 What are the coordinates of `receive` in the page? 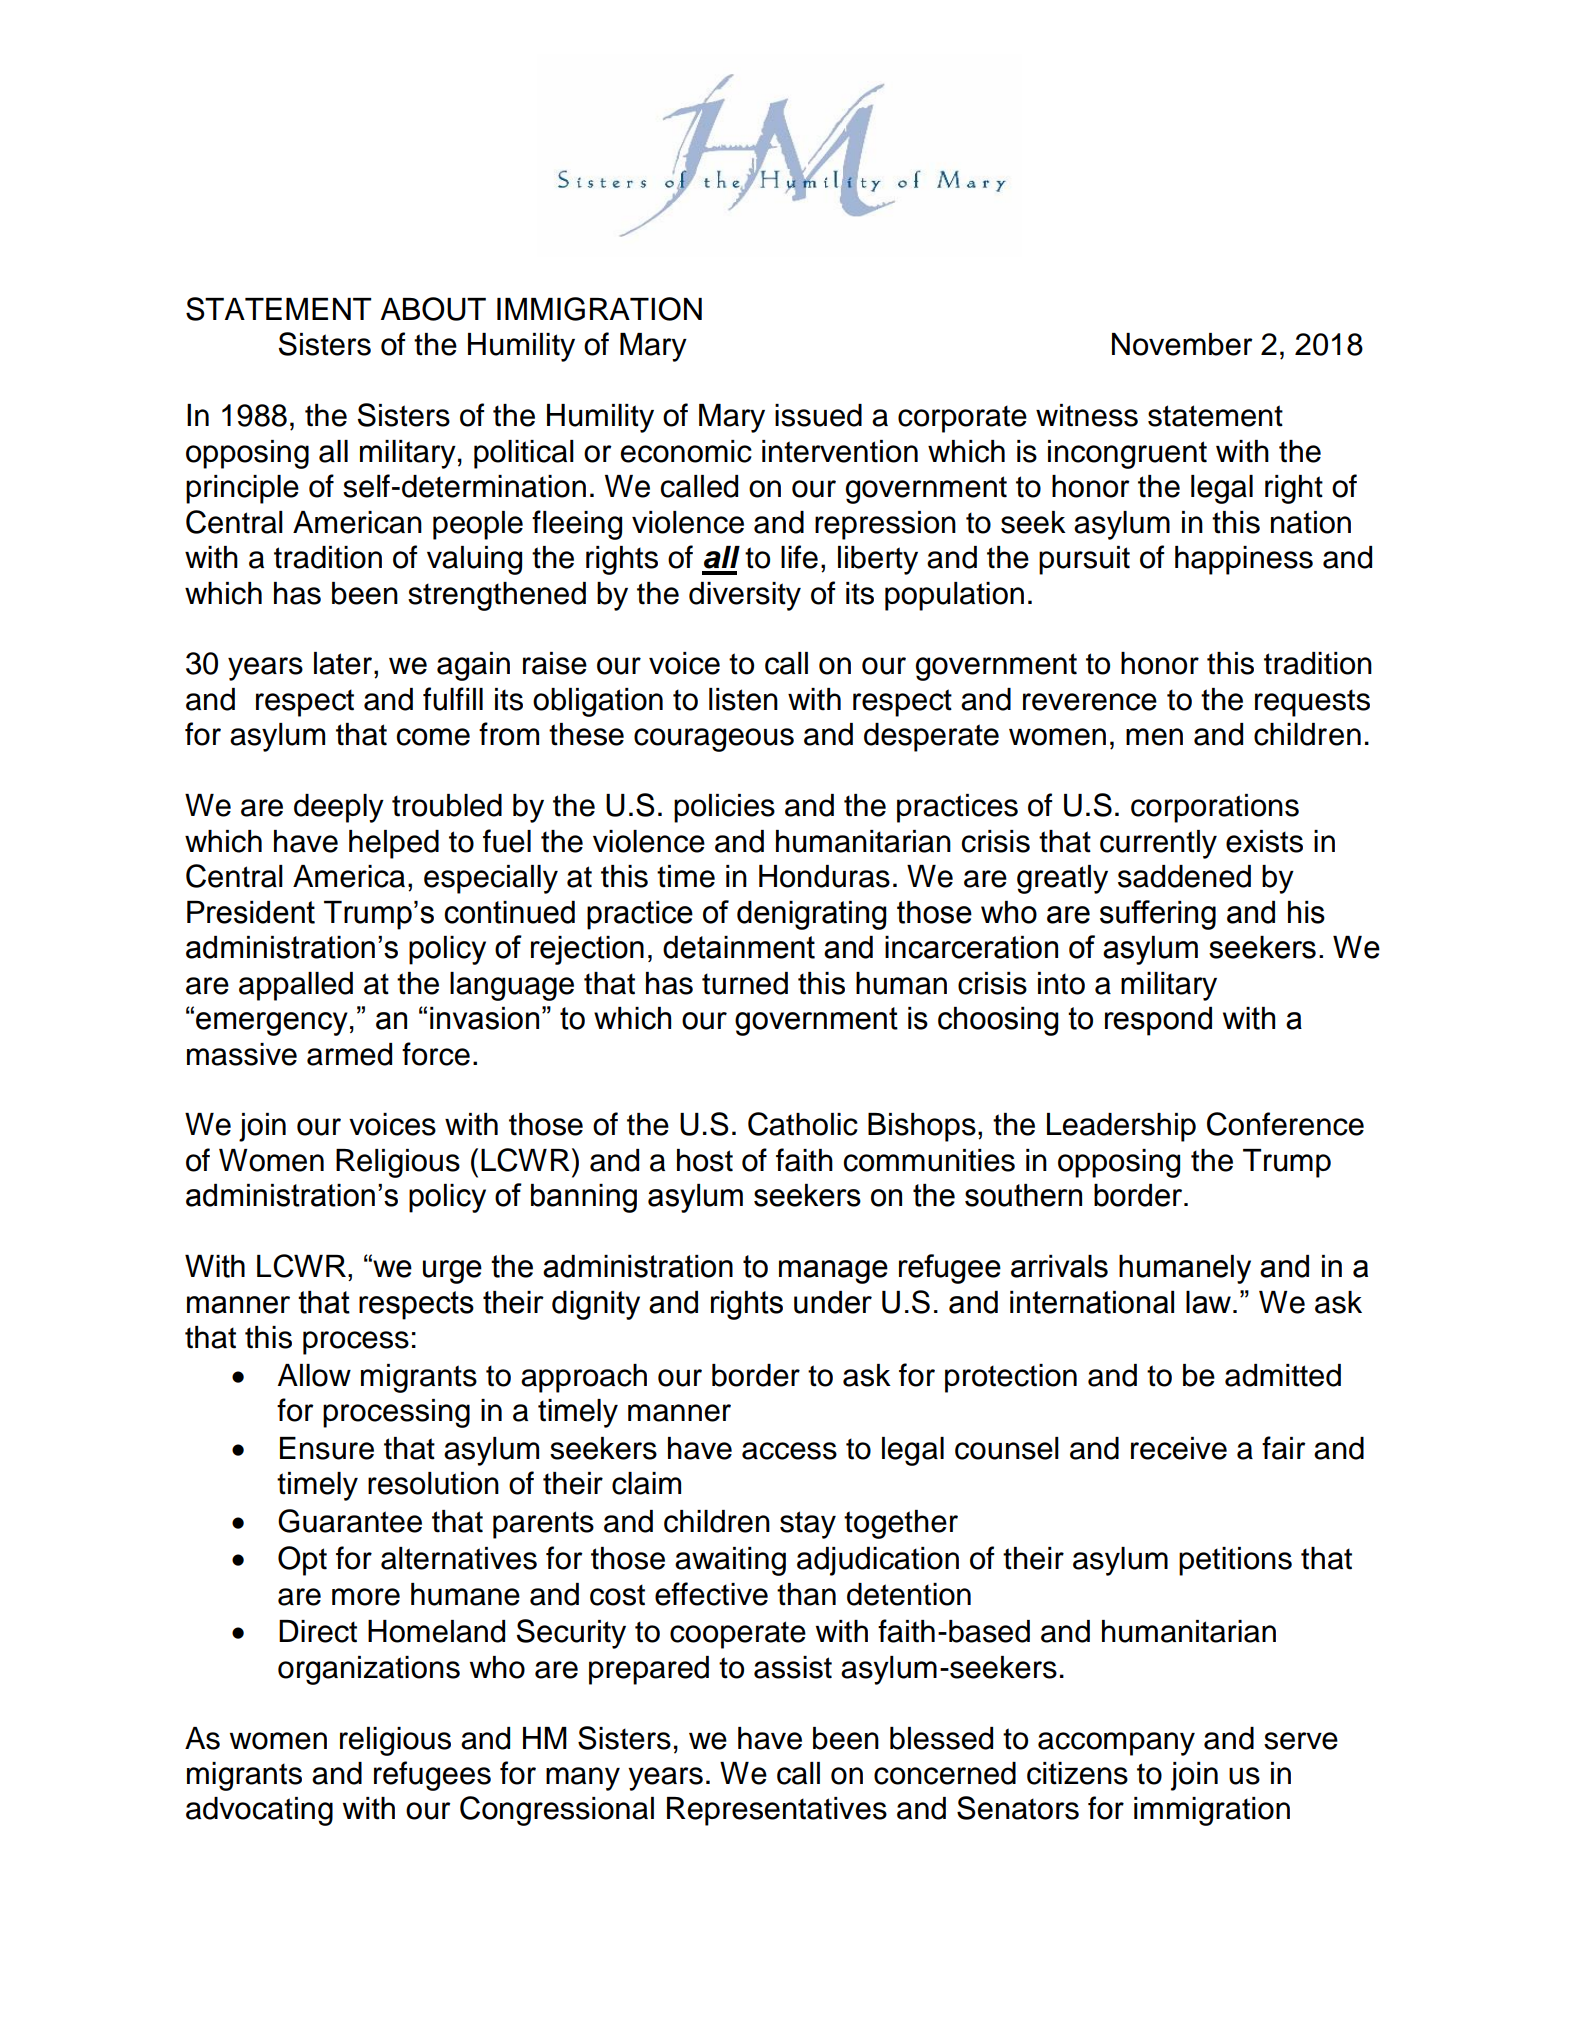 It's located at (1179, 1448).
